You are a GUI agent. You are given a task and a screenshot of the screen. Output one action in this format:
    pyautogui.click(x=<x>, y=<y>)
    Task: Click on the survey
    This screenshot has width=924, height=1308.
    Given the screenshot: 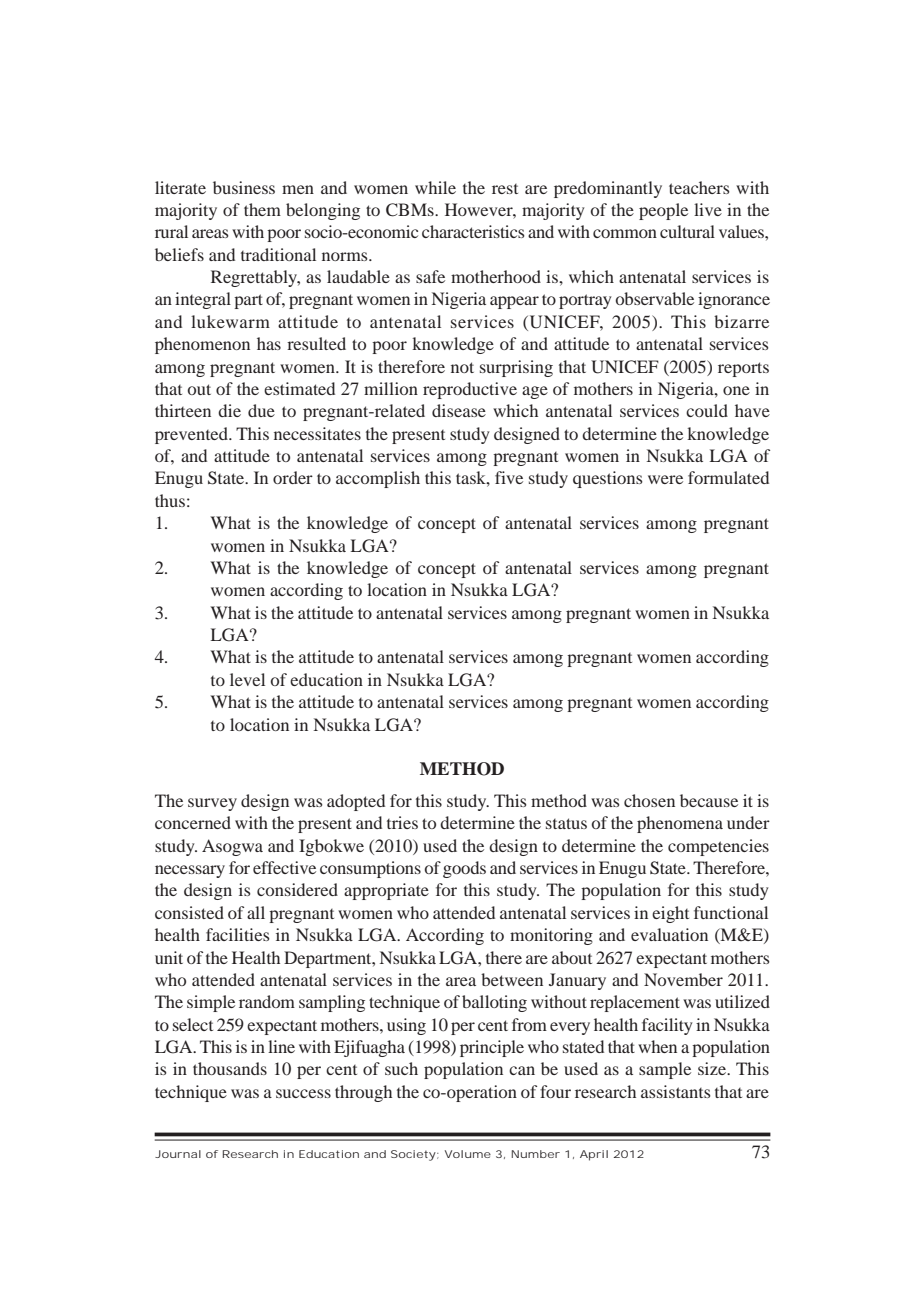 What is the action you would take?
    pyautogui.click(x=212, y=804)
